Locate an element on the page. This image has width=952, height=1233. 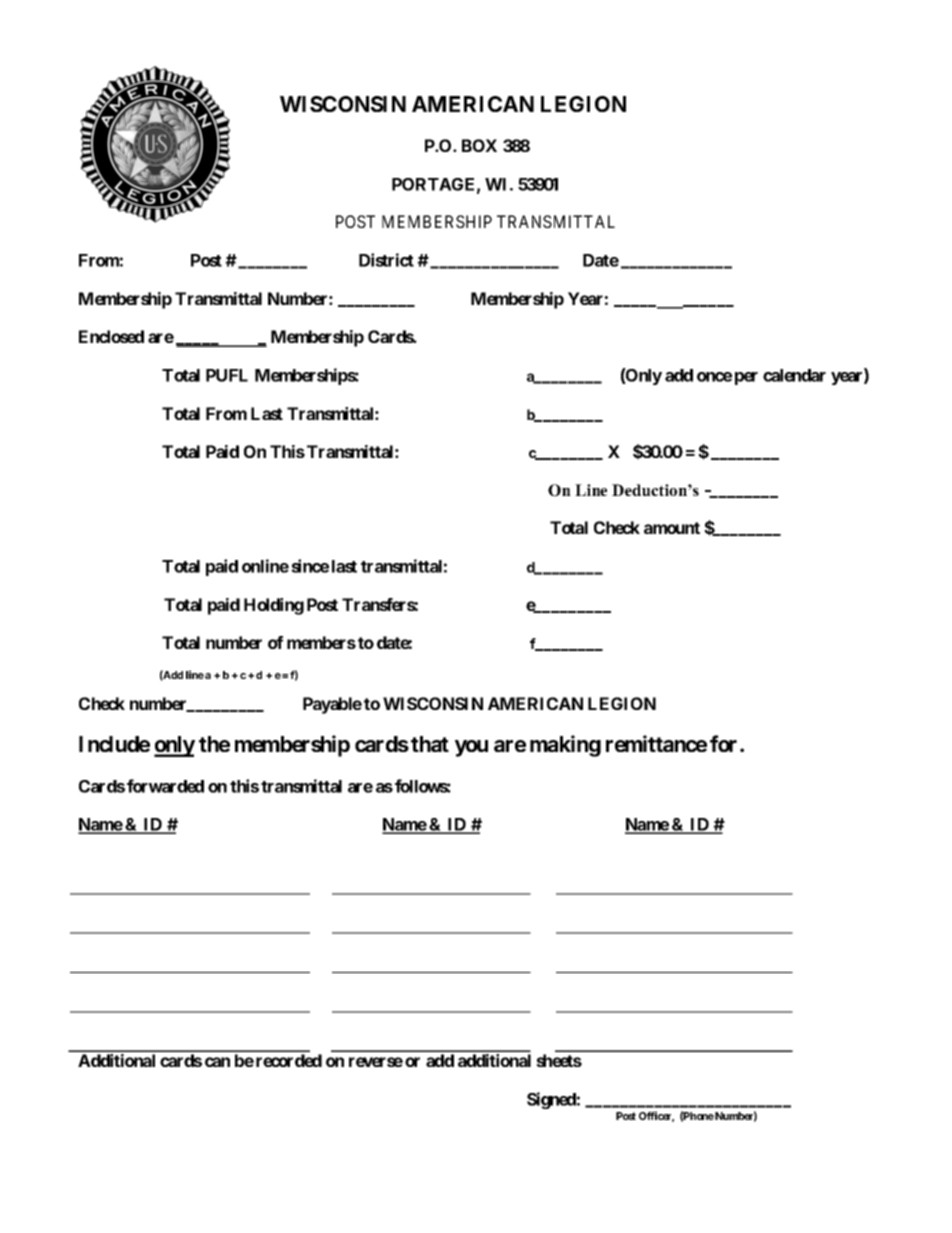
Officer is located at coordinates (656, 1116).
